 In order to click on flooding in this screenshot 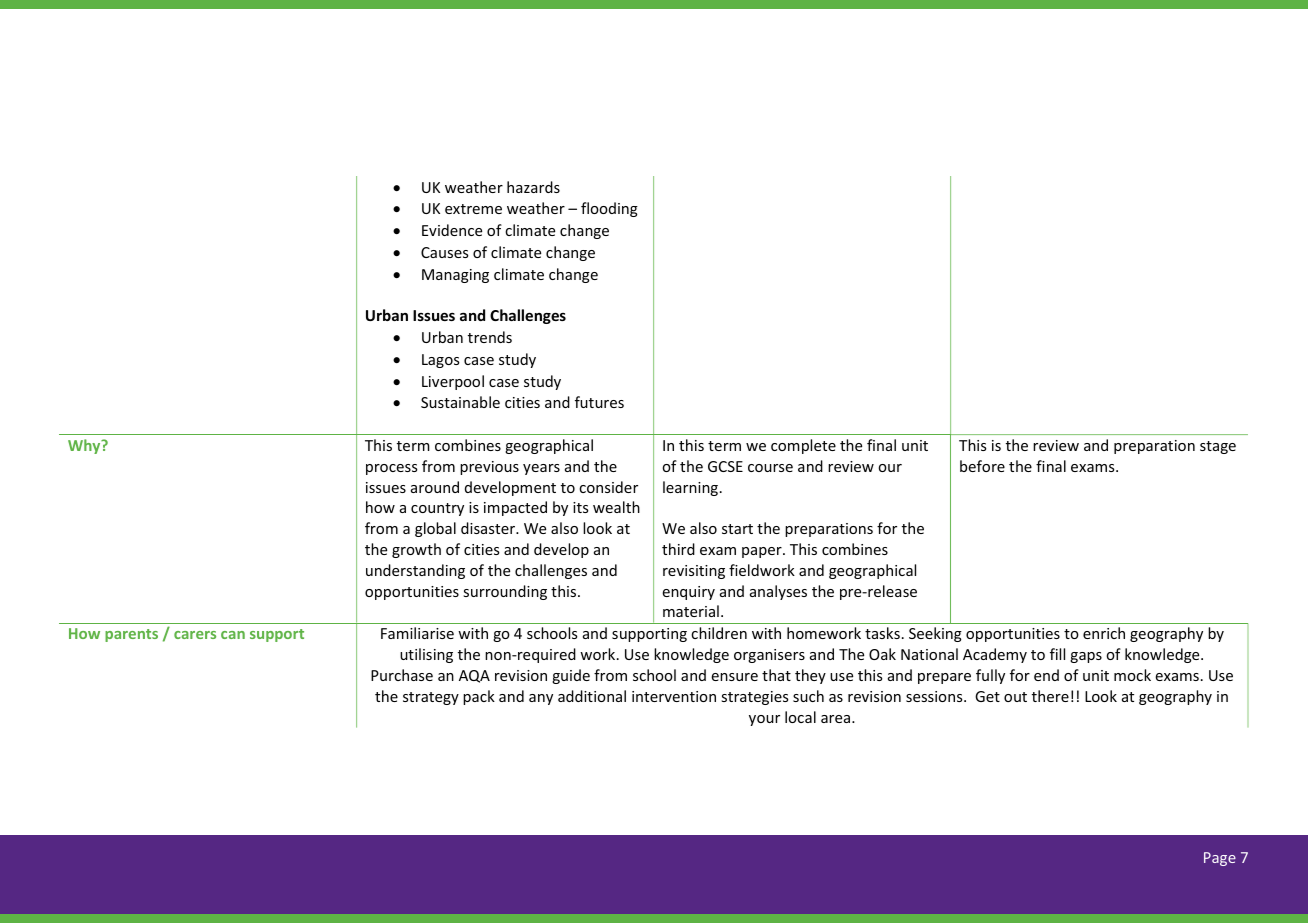, I will do `click(609, 209)`.
